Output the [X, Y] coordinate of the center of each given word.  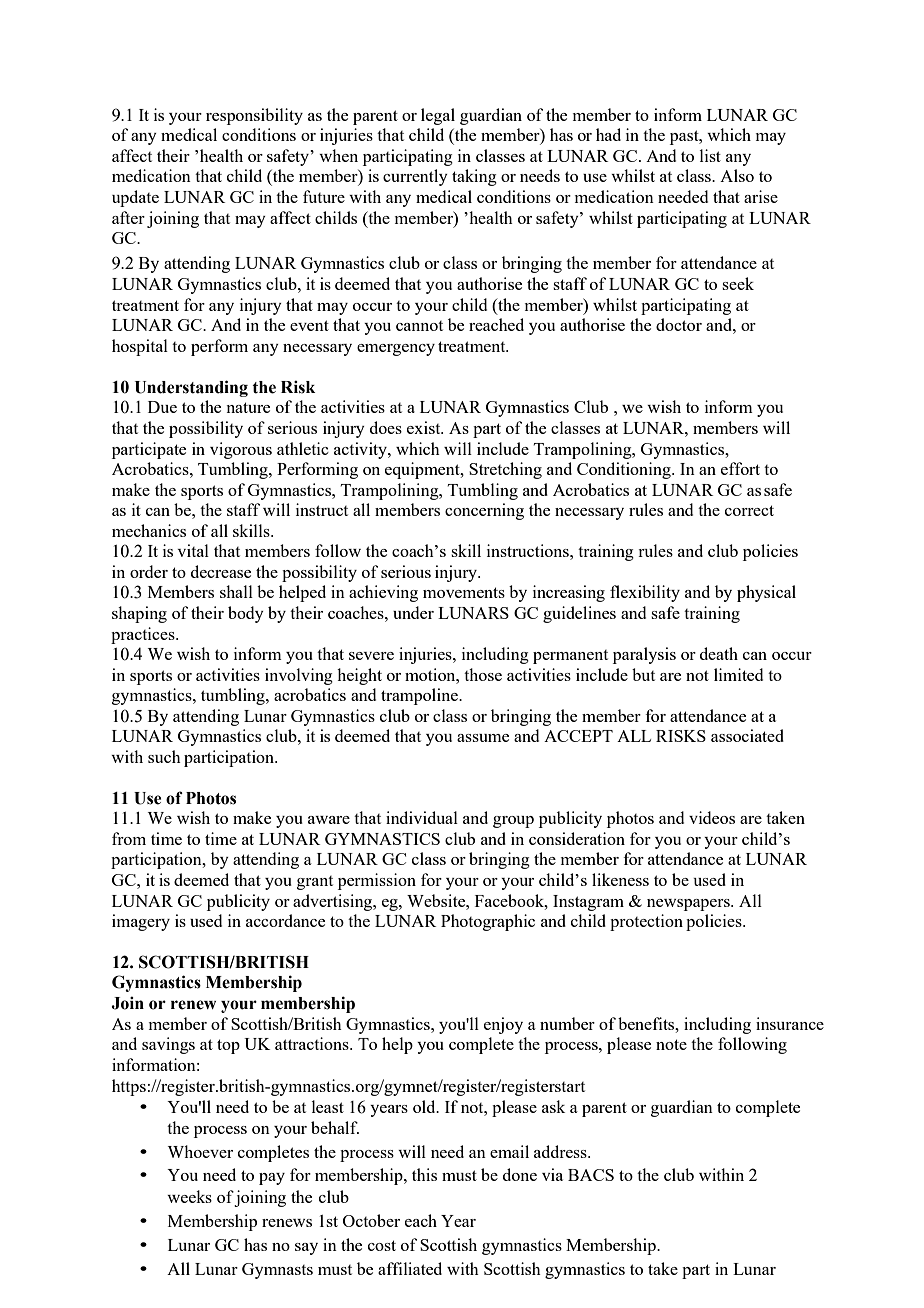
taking [474, 177]
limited [738, 674]
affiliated [410, 1268]
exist [425, 427]
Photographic [488, 922]
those [483, 674]
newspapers [689, 905]
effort [740, 468]
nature [248, 407]
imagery [141, 922]
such [164, 756]
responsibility [254, 116]
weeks [189, 1196]
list [710, 155]
